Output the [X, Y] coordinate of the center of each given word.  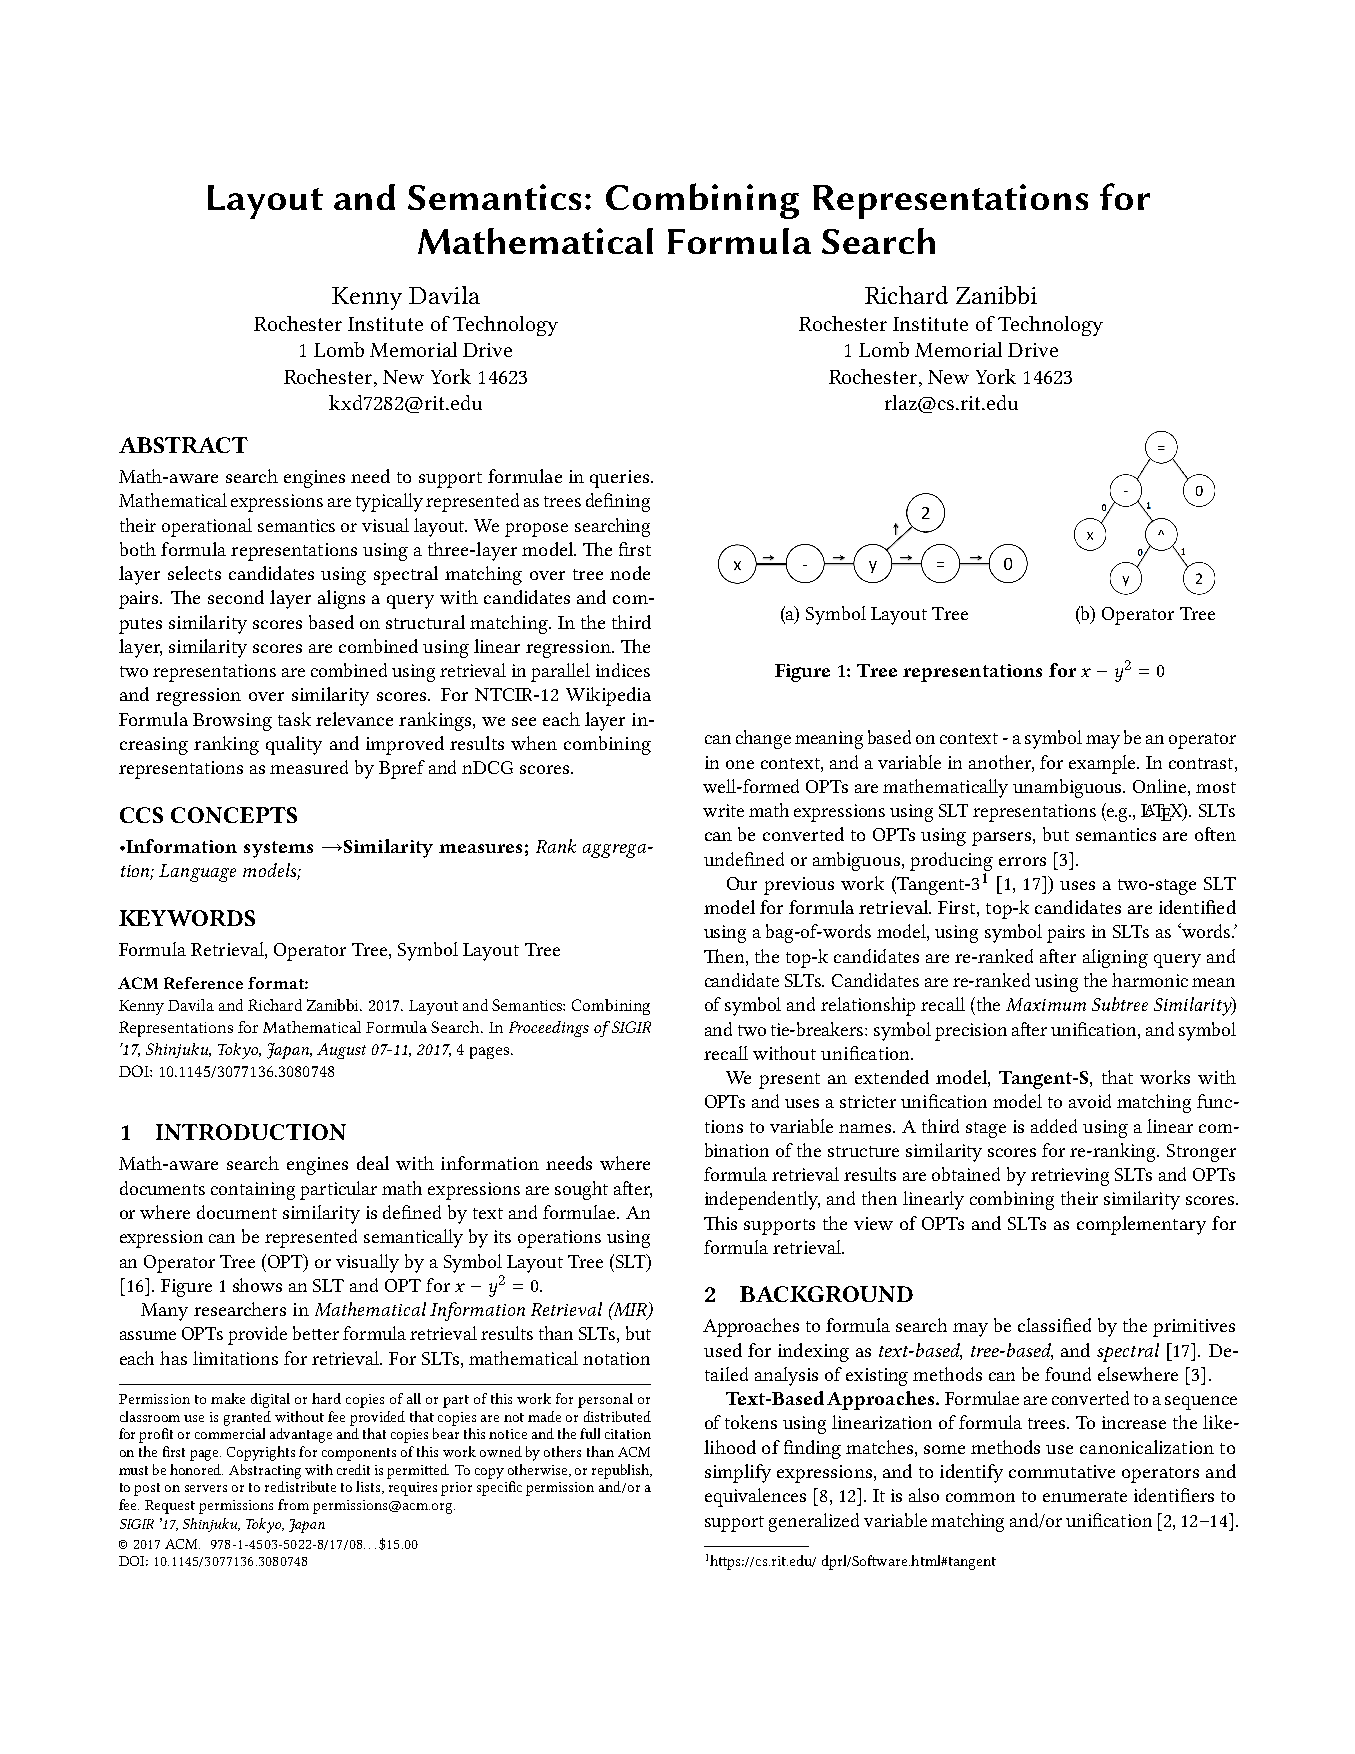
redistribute [300, 1486]
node [630, 573]
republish [622, 1471]
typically [389, 502]
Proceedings [549, 1029]
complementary [1141, 1225]
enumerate [1085, 1496]
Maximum [1046, 1004]
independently [762, 1200]
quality [294, 745]
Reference [203, 983]
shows [257, 1285]
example [1103, 764]
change [763, 739]
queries [619, 479]
